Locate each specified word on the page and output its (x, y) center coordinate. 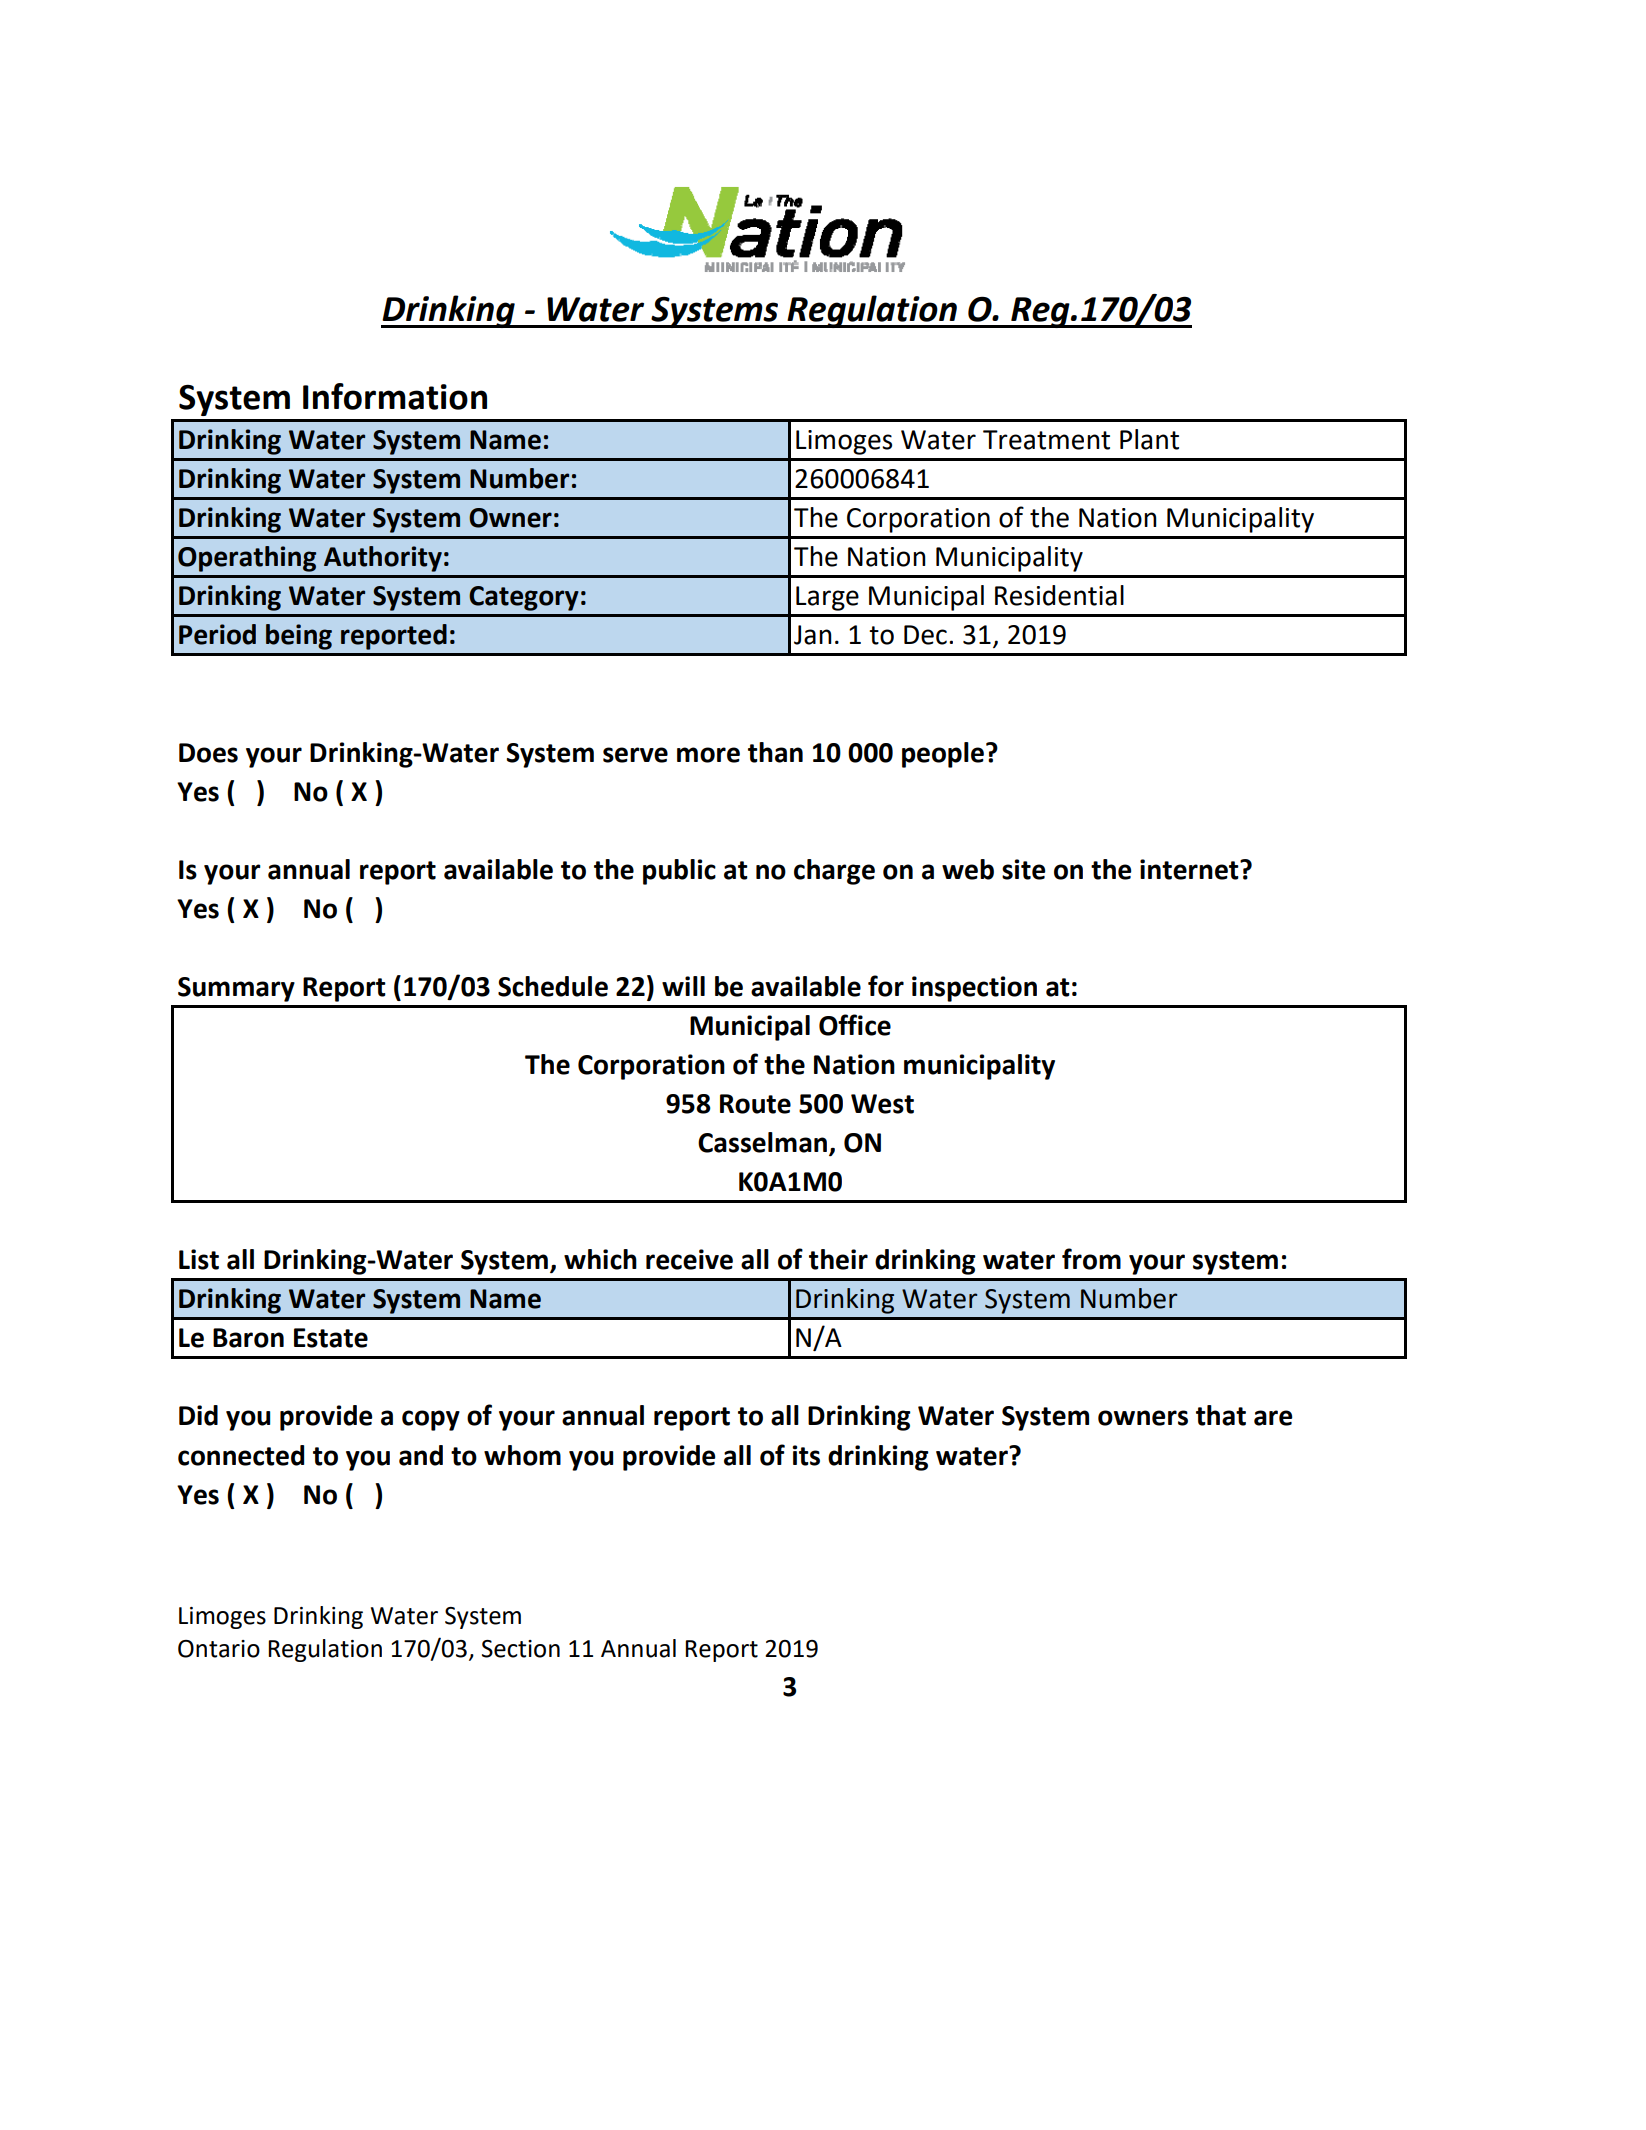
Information (395, 396)
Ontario (219, 1649)
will (683, 986)
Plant (1149, 439)
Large (827, 598)
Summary (236, 989)
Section (521, 1649)
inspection (974, 989)
